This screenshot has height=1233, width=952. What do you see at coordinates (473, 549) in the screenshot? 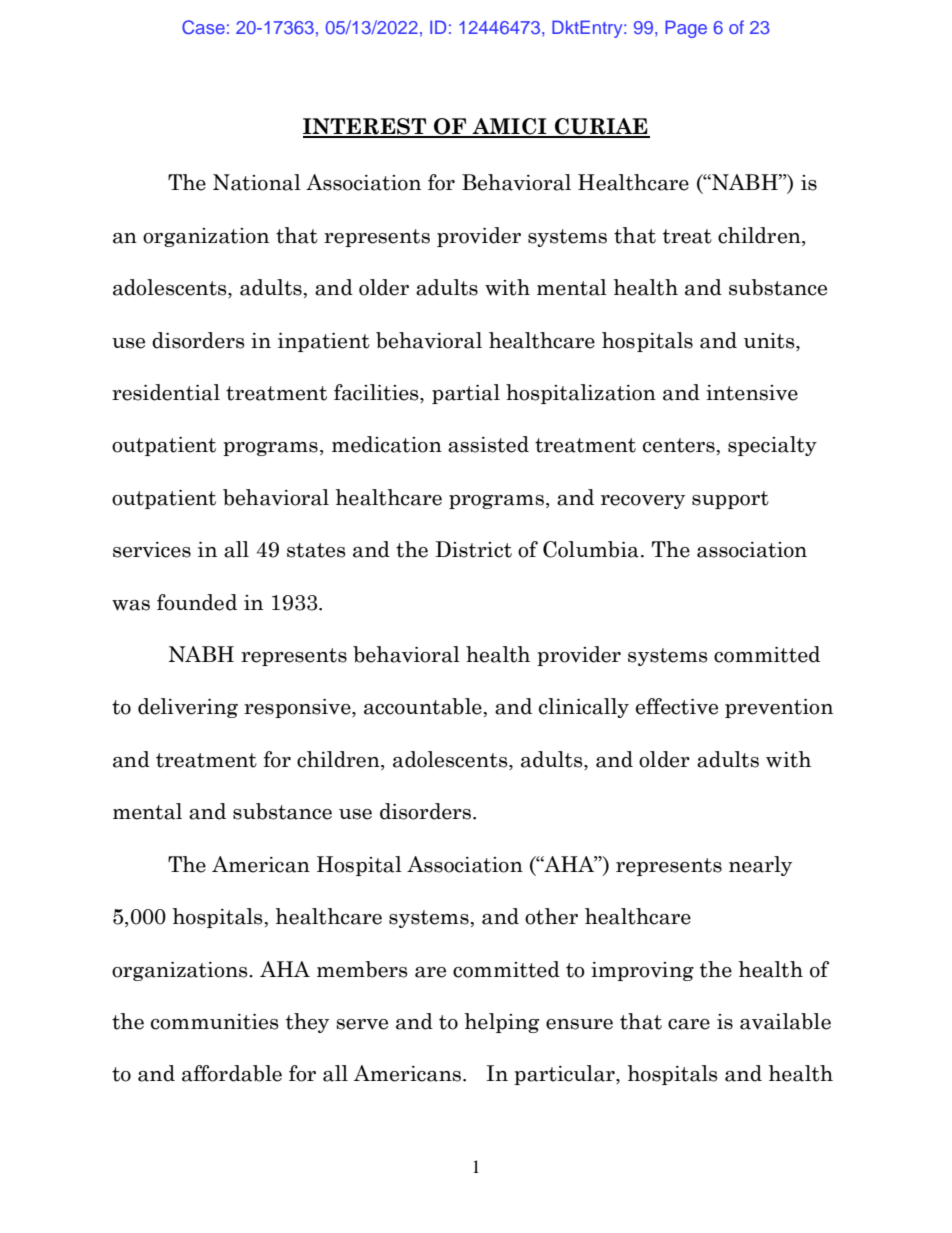
I see `District` at bounding box center [473, 549].
